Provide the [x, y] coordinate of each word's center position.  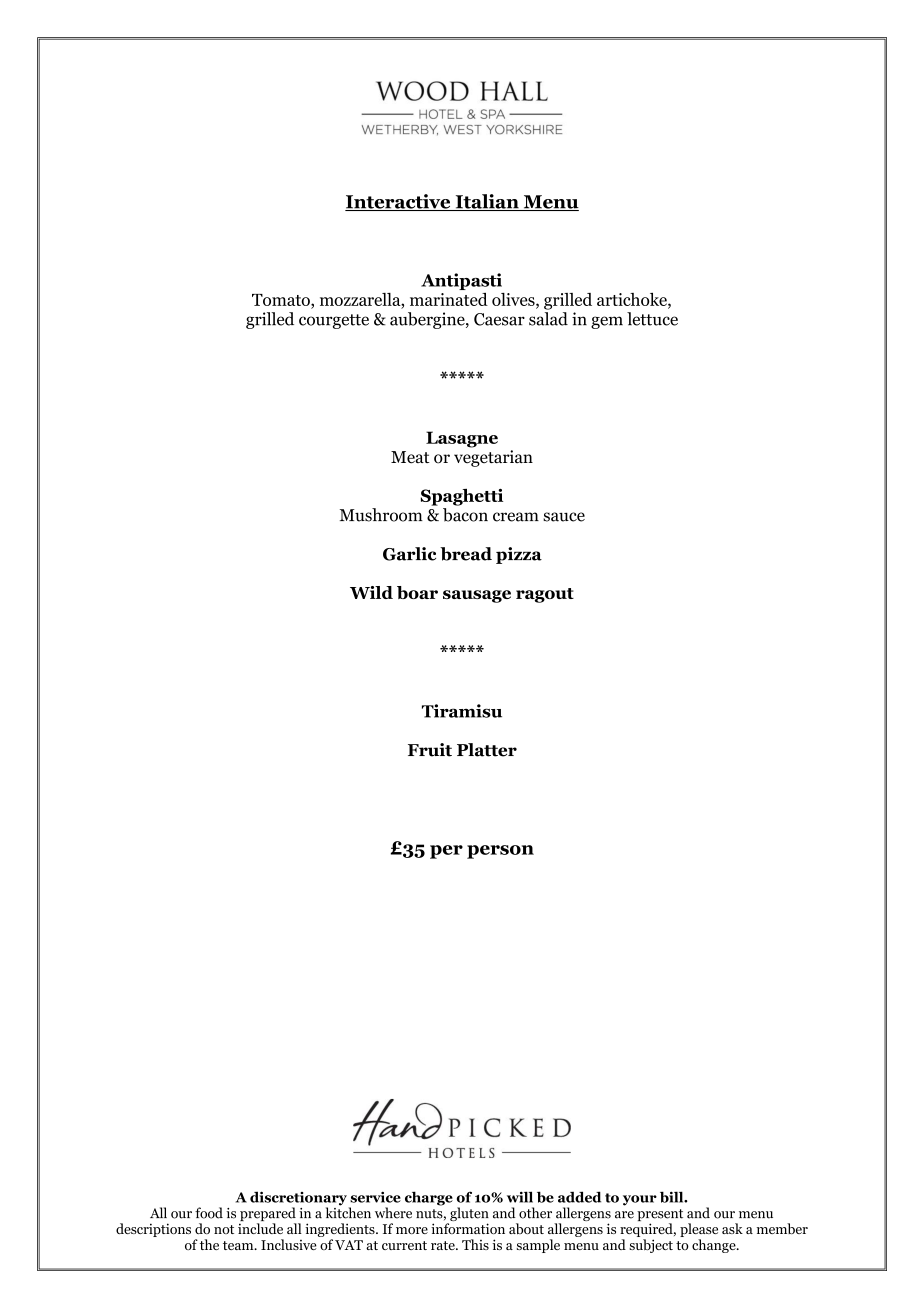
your [640, 1200]
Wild [371, 592]
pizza [519, 555]
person [500, 852]
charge [429, 1198]
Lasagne [462, 439]
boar [417, 592]
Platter [487, 750]
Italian [487, 202]
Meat [410, 457]
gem [607, 322]
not [224, 1229]
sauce [564, 517]
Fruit [430, 750]
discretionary [298, 1199]
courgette [334, 321]
